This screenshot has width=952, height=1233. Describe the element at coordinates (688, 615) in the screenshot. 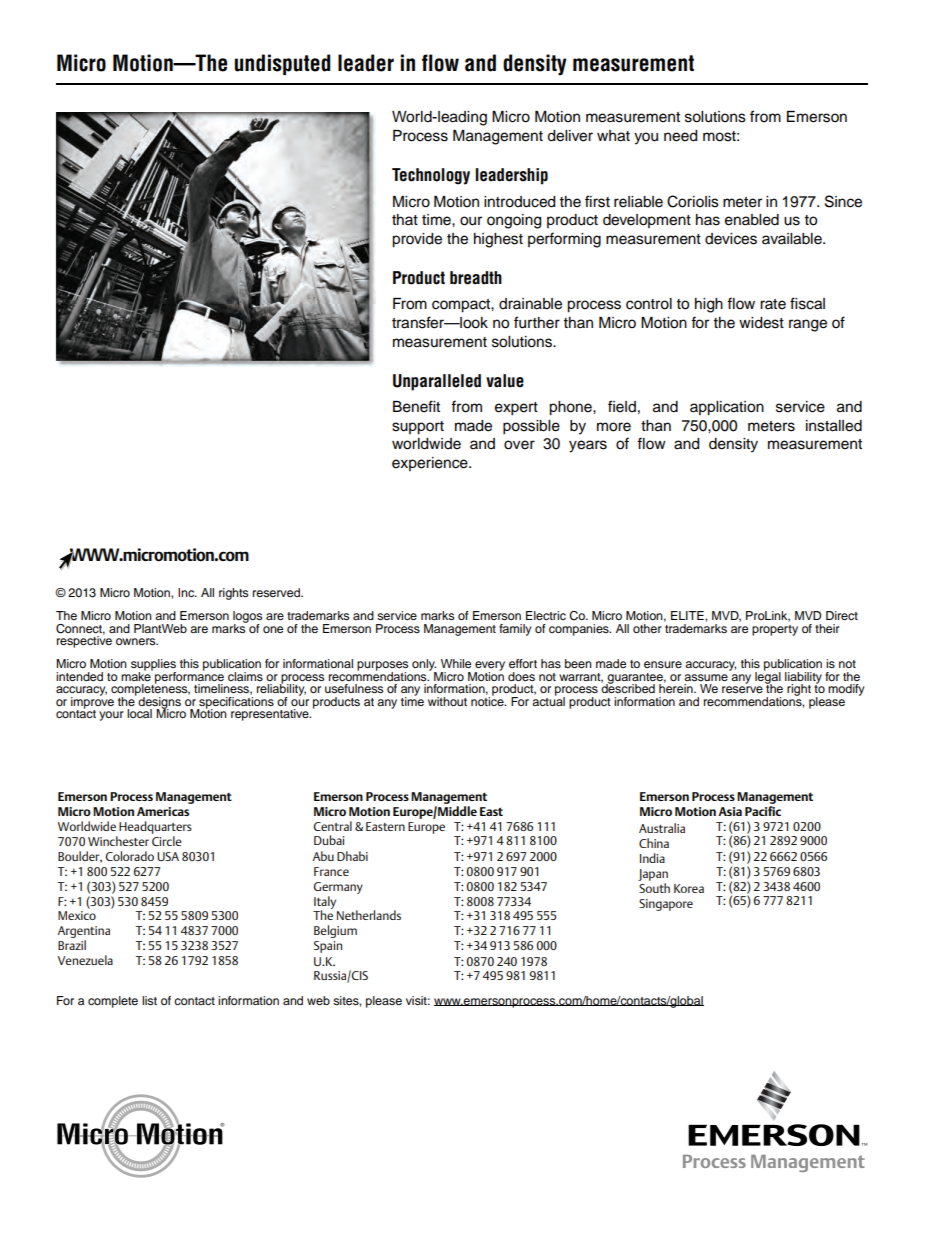

I see `ELITE` at that location.
